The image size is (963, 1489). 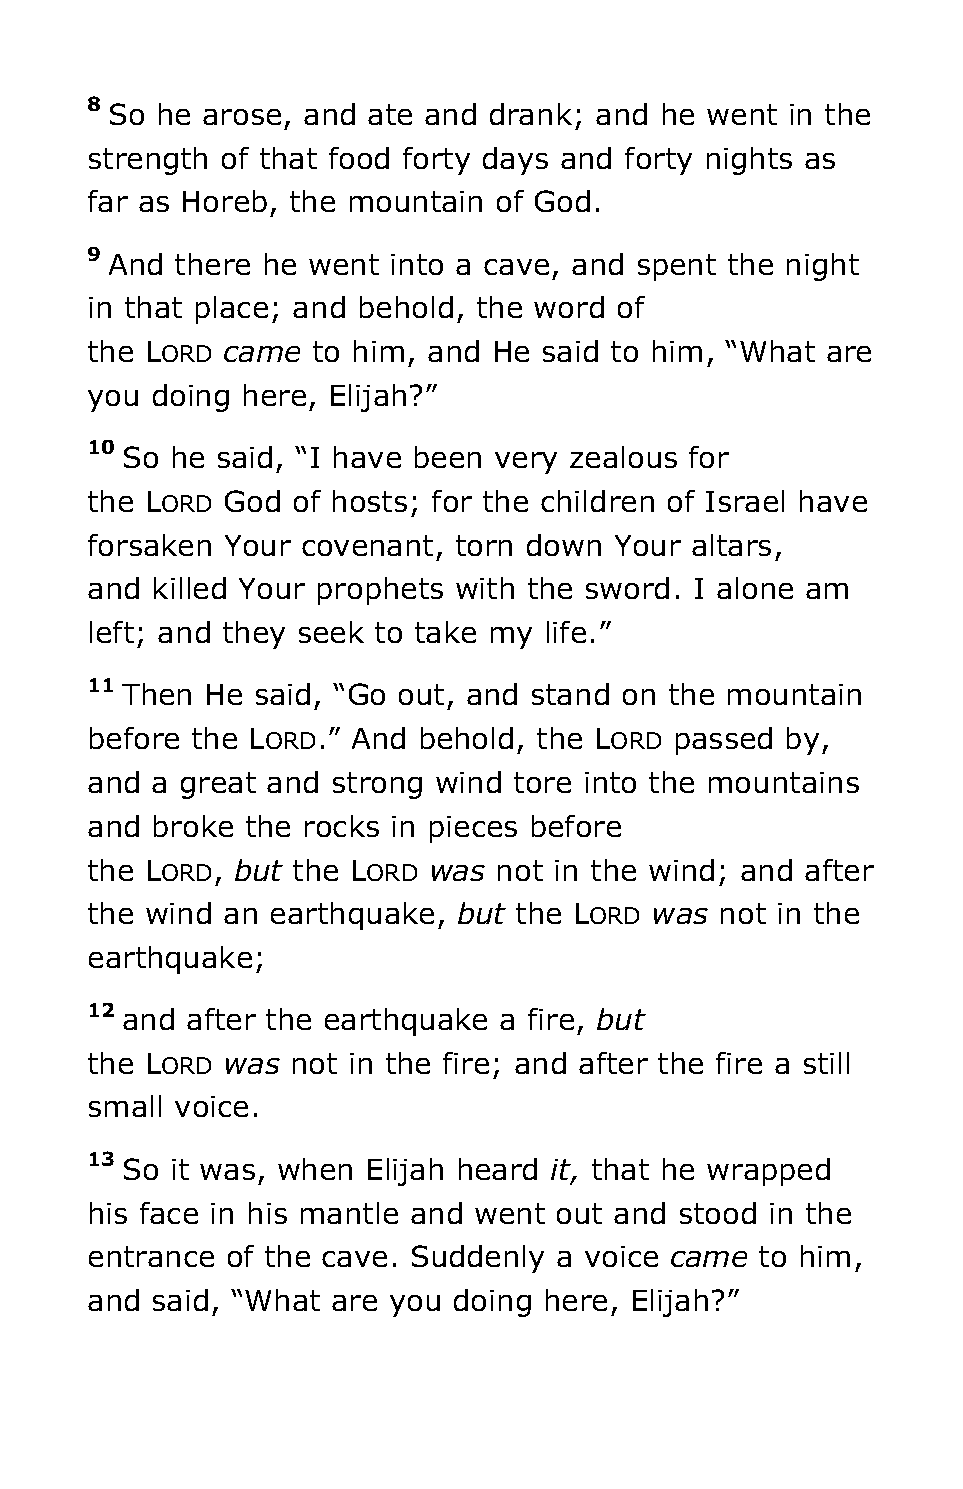 I want to click on strength, so click(x=148, y=161).
